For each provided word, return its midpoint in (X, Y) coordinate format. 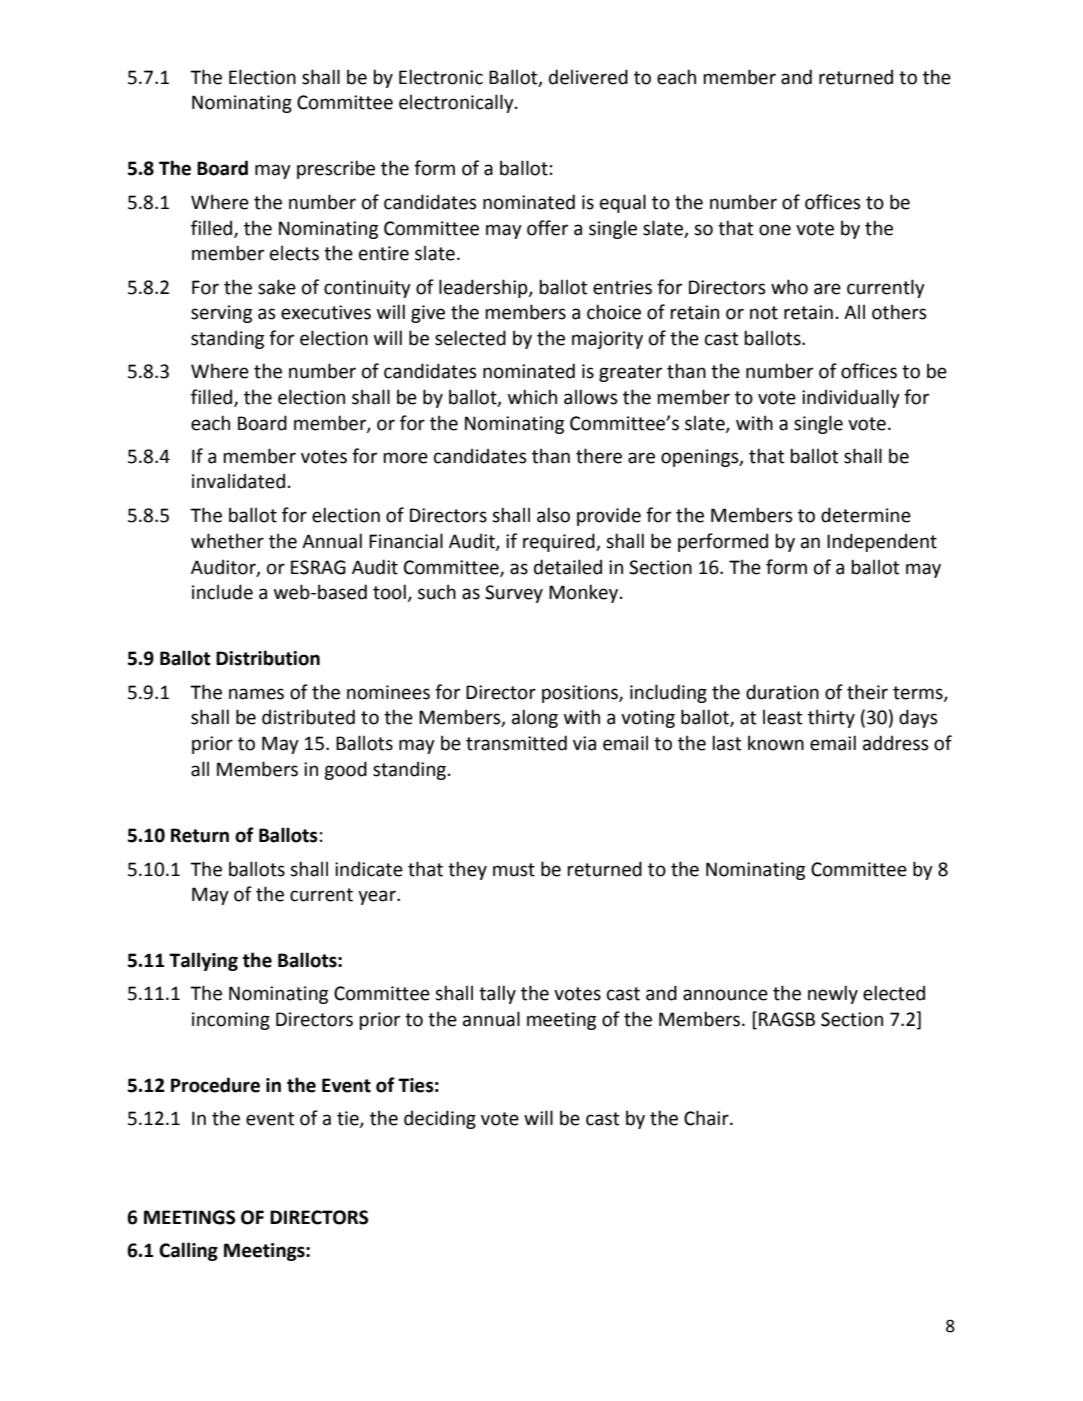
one (775, 230)
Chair (707, 1118)
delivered (588, 77)
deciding (440, 1119)
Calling (188, 1251)
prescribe (336, 169)
